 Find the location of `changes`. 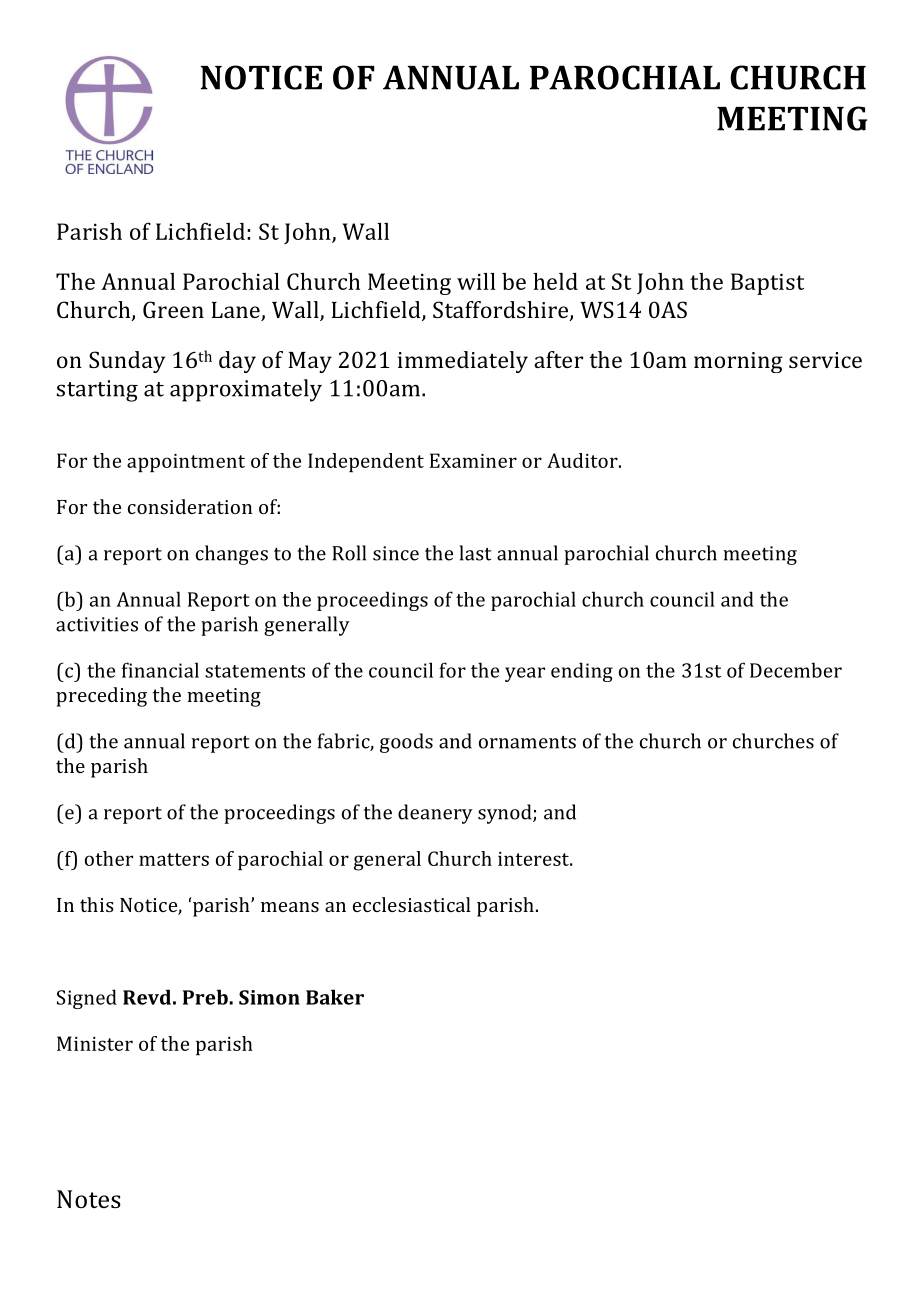

changes is located at coordinates (232, 555).
